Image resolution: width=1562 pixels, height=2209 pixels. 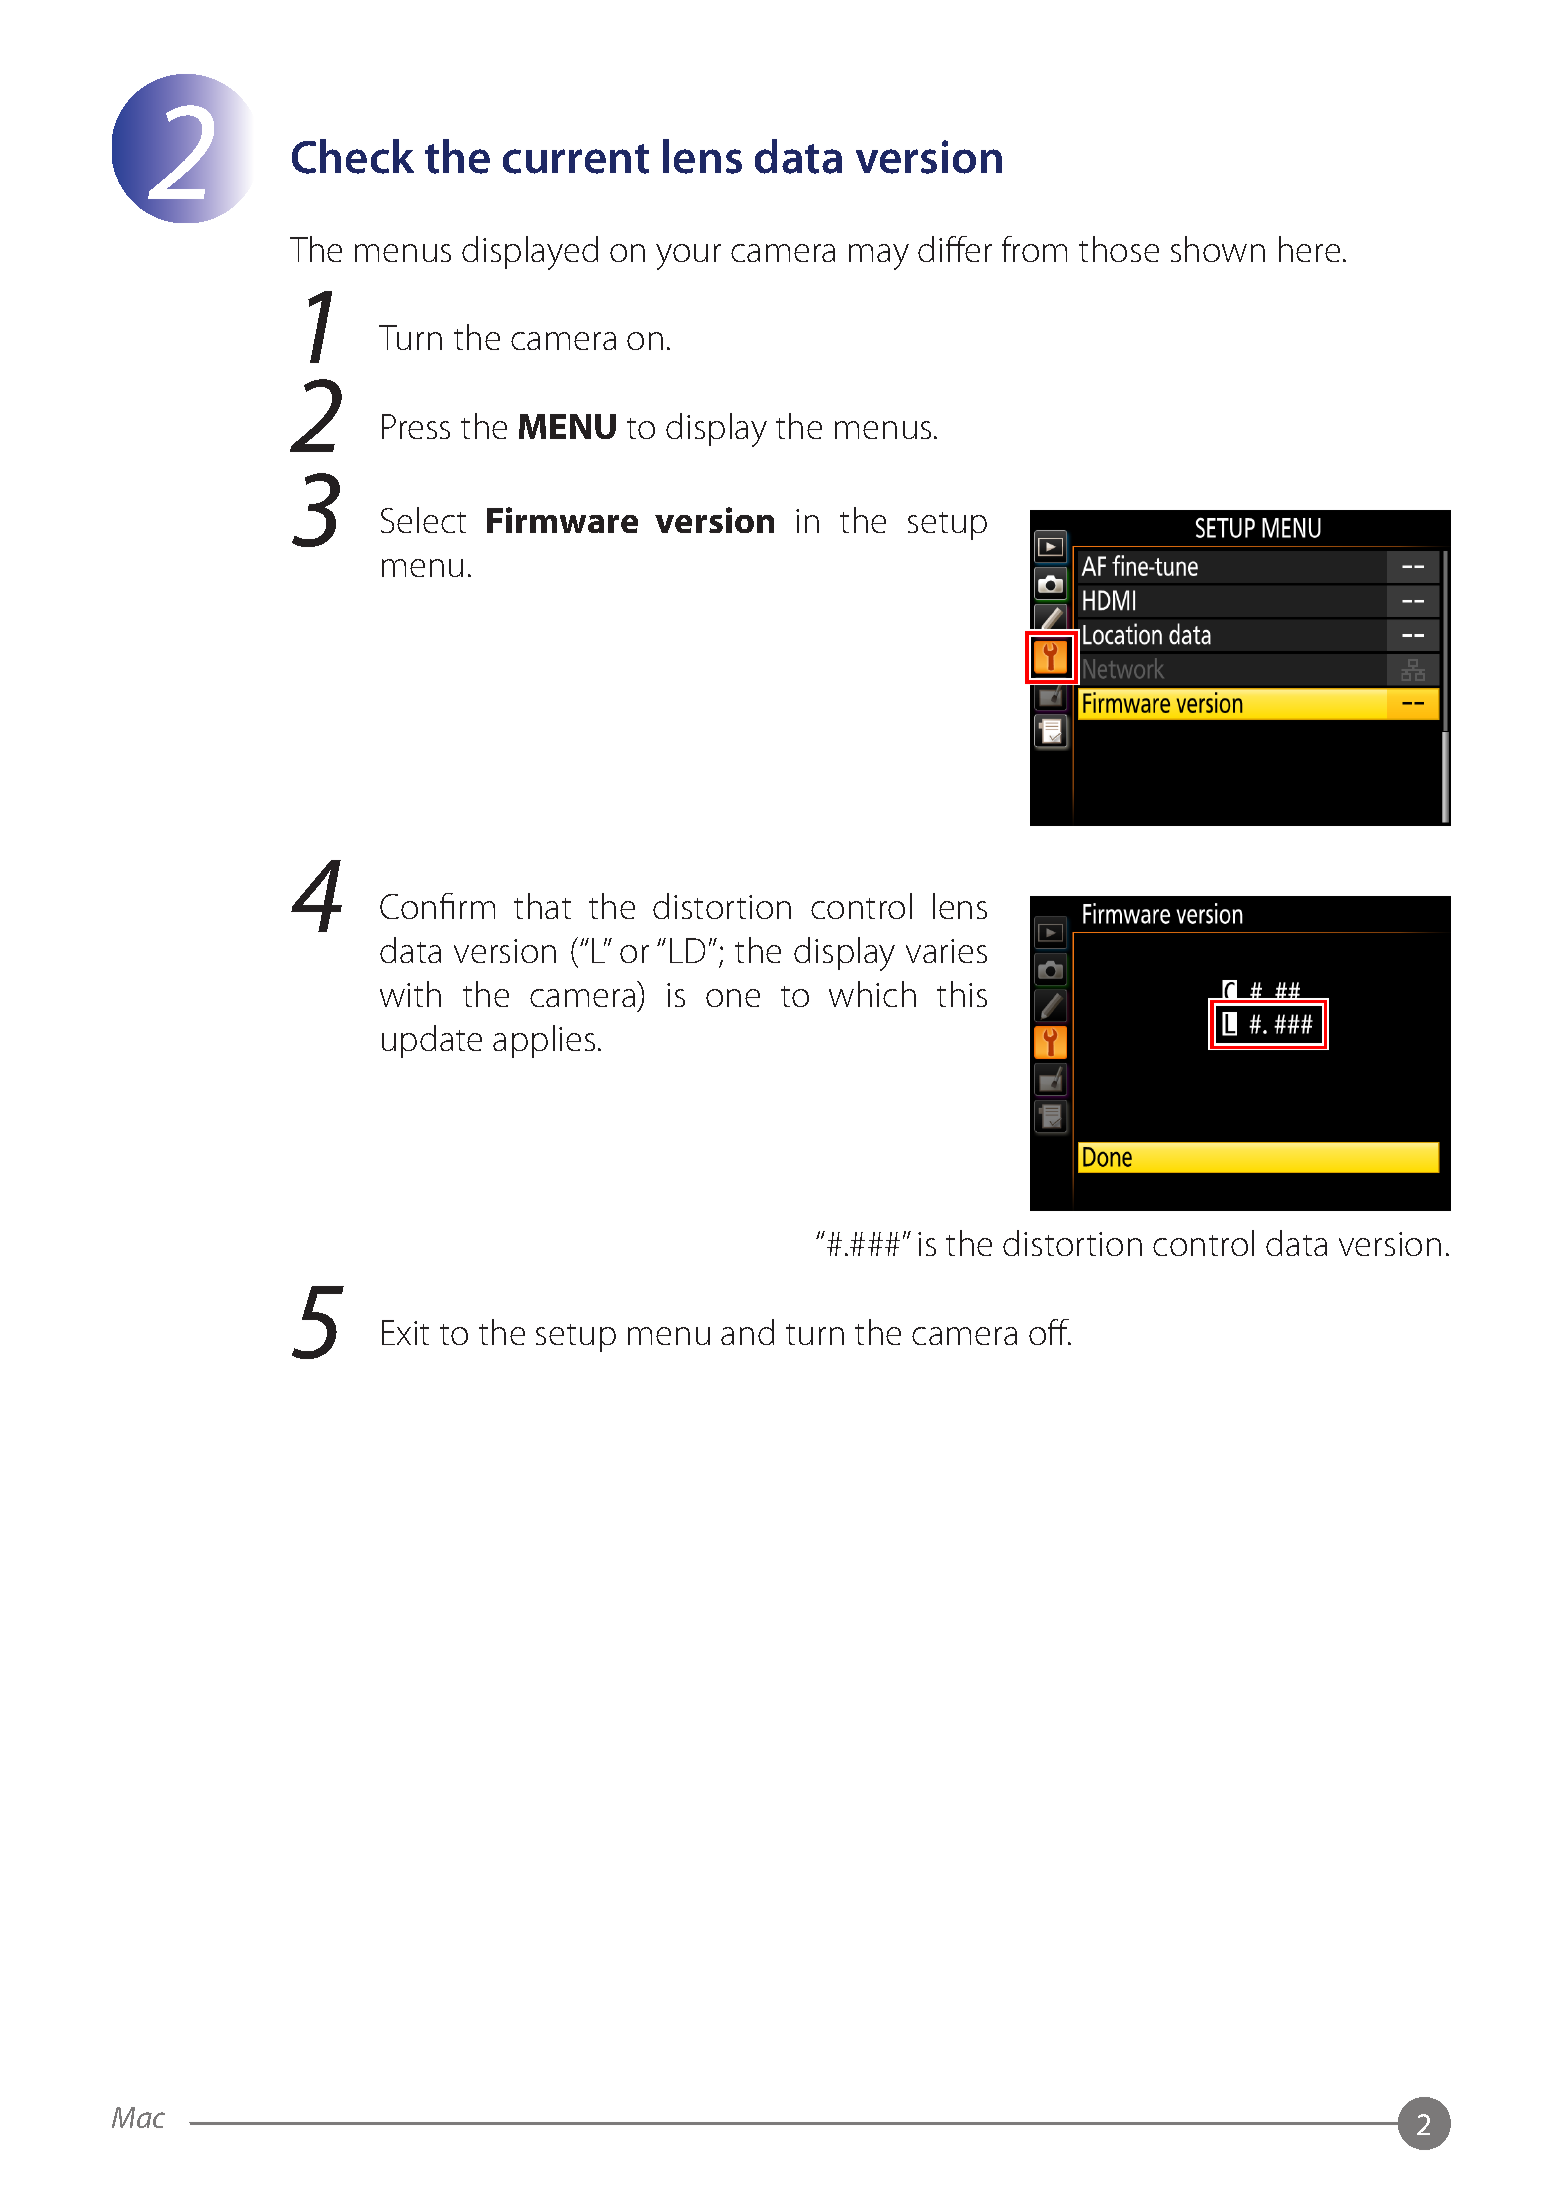 I want to click on off, so click(x=1050, y=1332).
